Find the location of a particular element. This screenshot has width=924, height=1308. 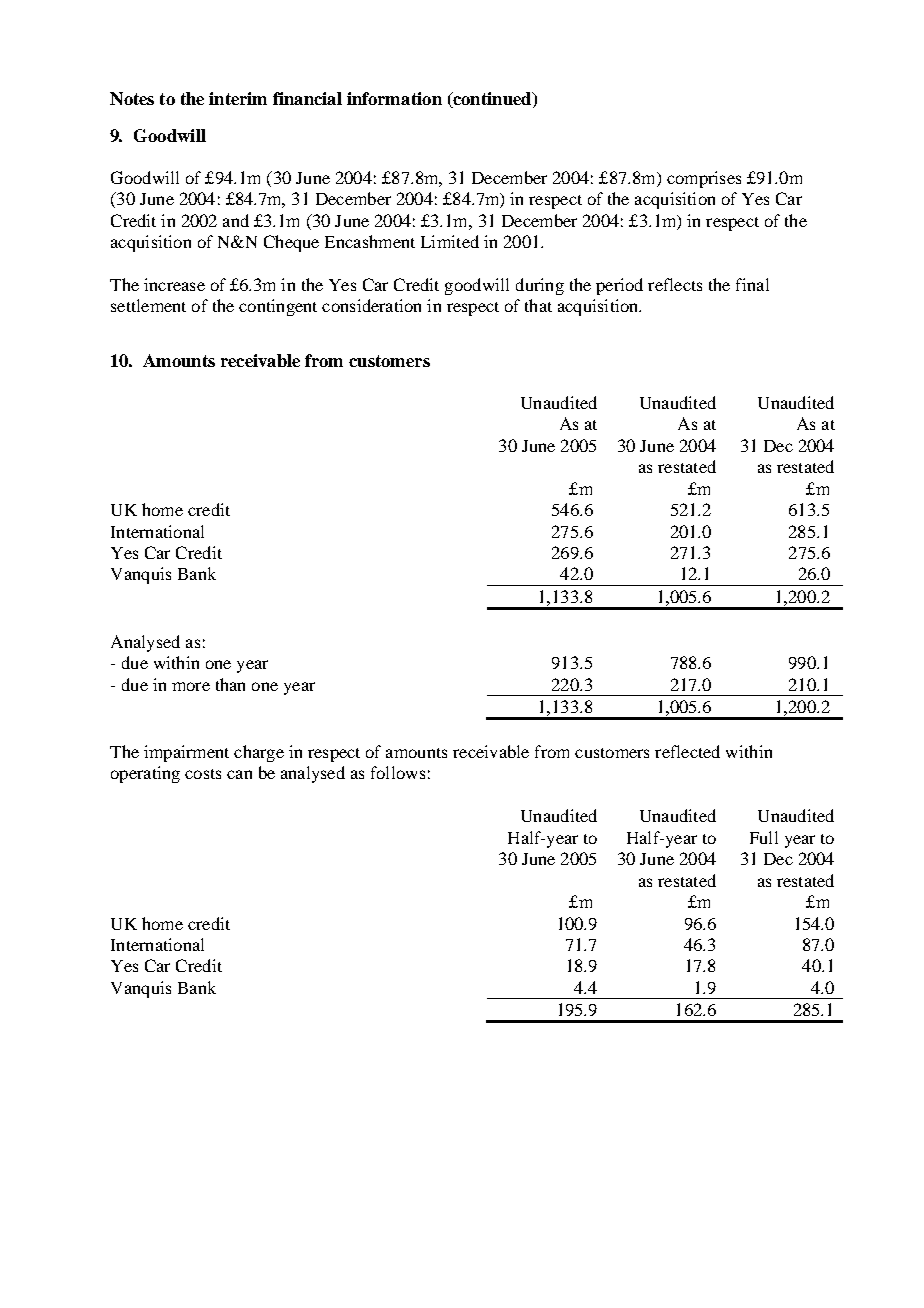

reflects is located at coordinates (675, 284).
